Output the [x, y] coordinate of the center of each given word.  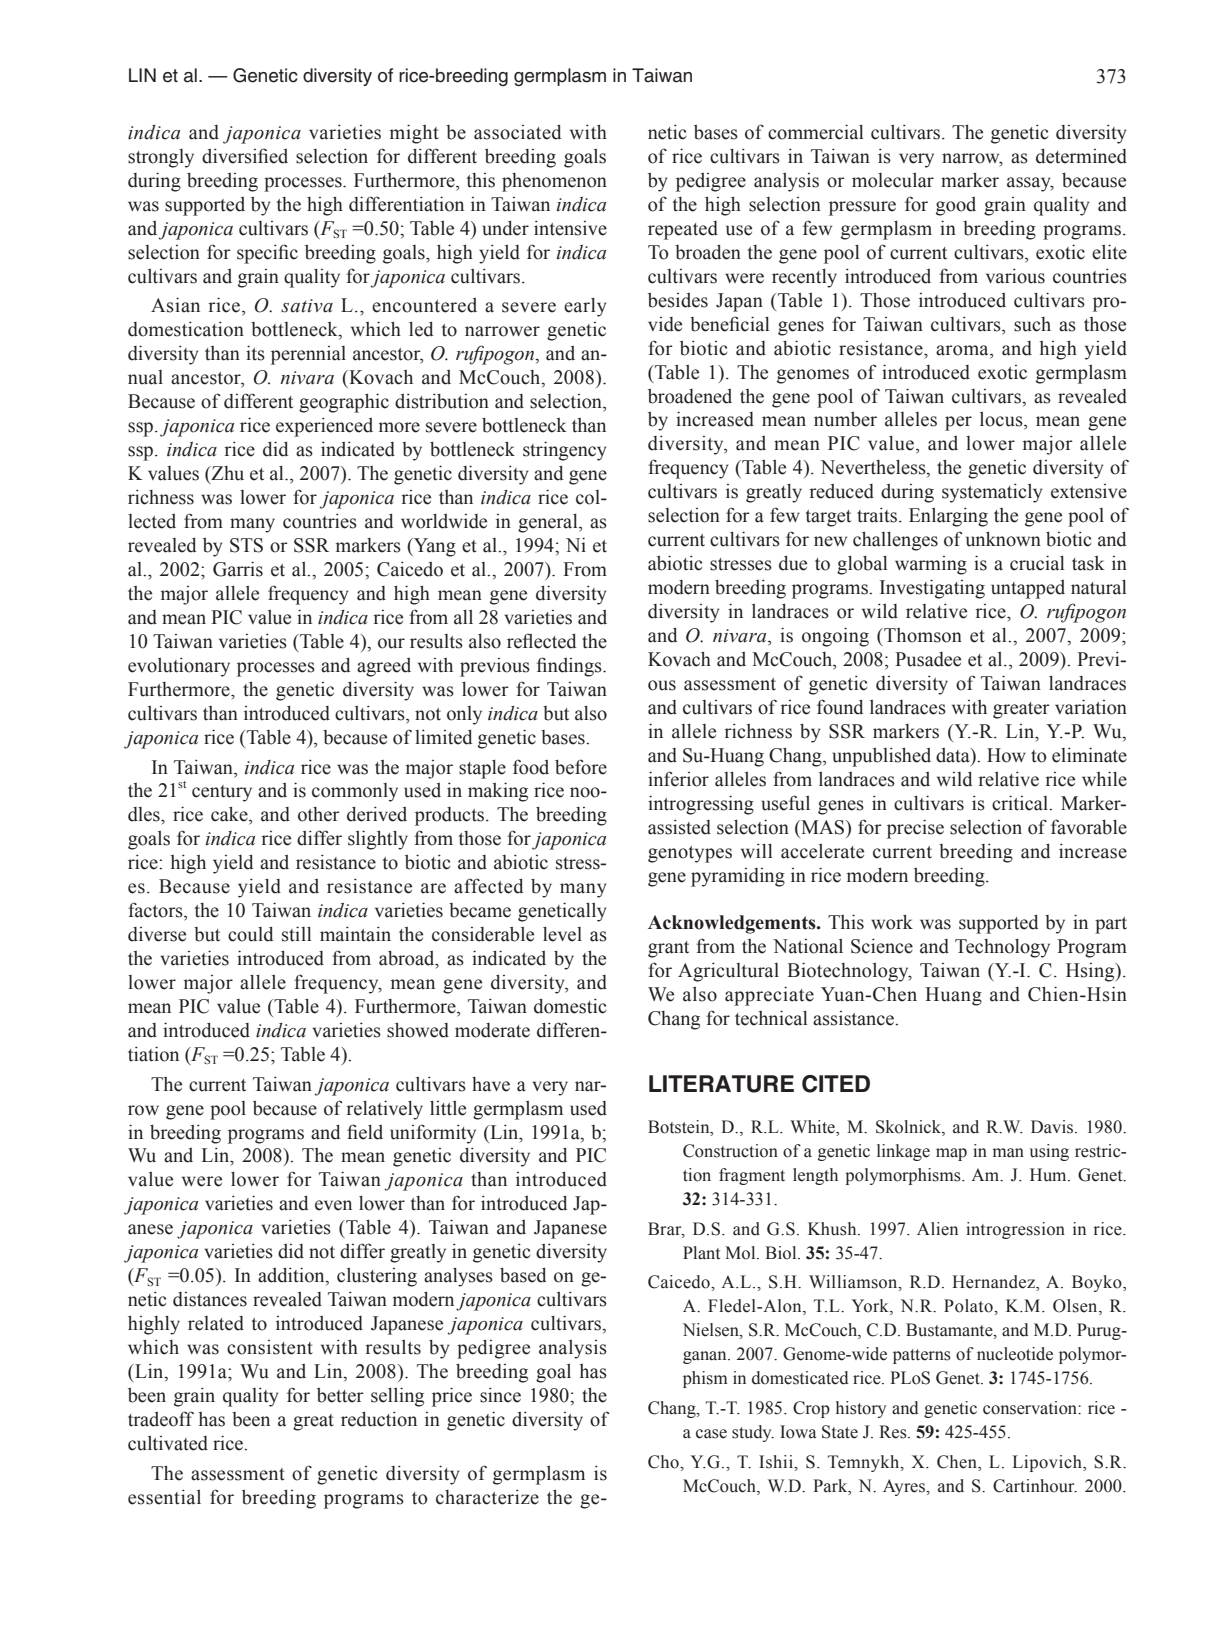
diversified [245, 156]
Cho [664, 1462]
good [956, 206]
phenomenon [554, 182]
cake [230, 814]
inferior [678, 779]
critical [1021, 803]
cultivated [168, 1443]
